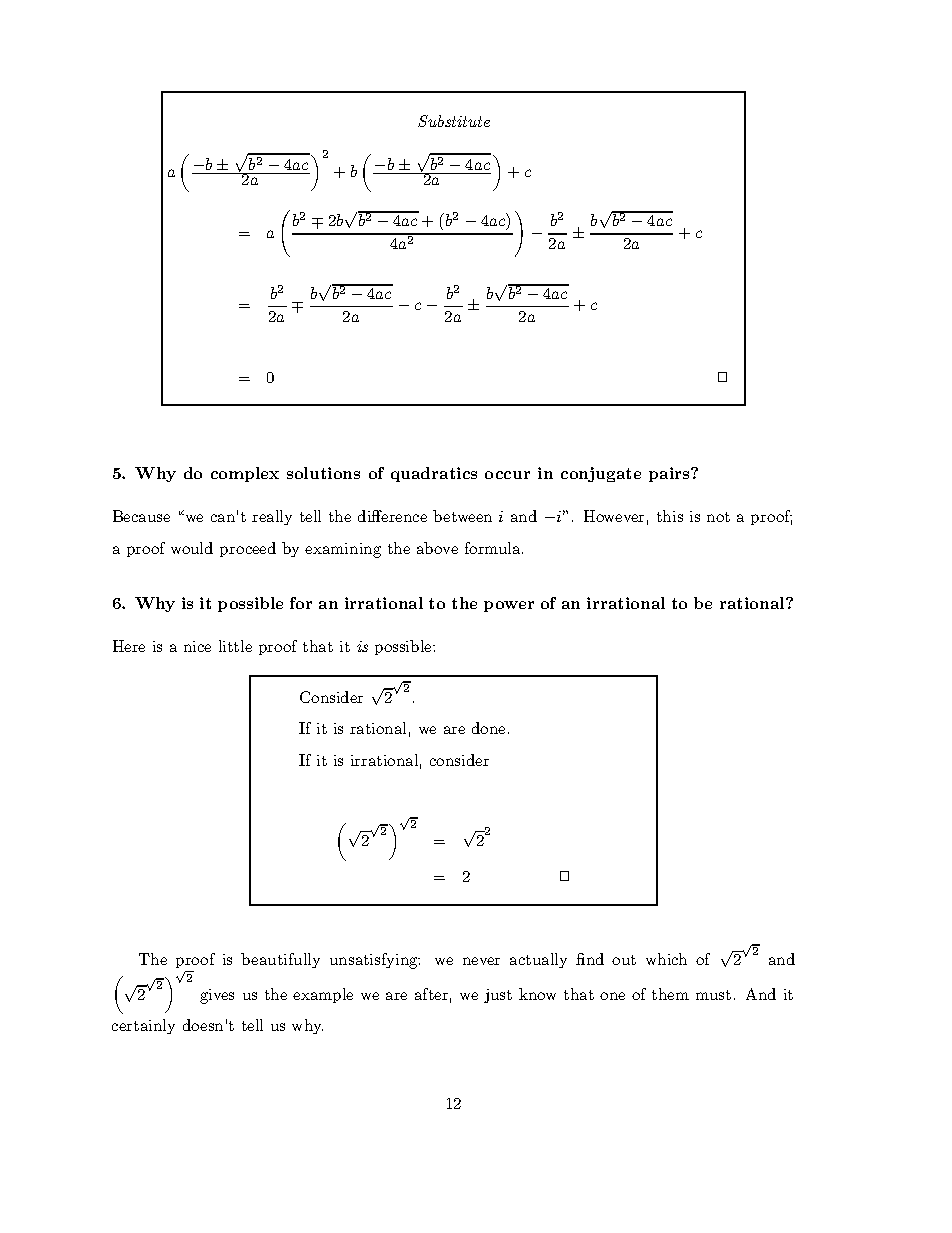 The image size is (952, 1233). I want to click on would, so click(192, 548).
